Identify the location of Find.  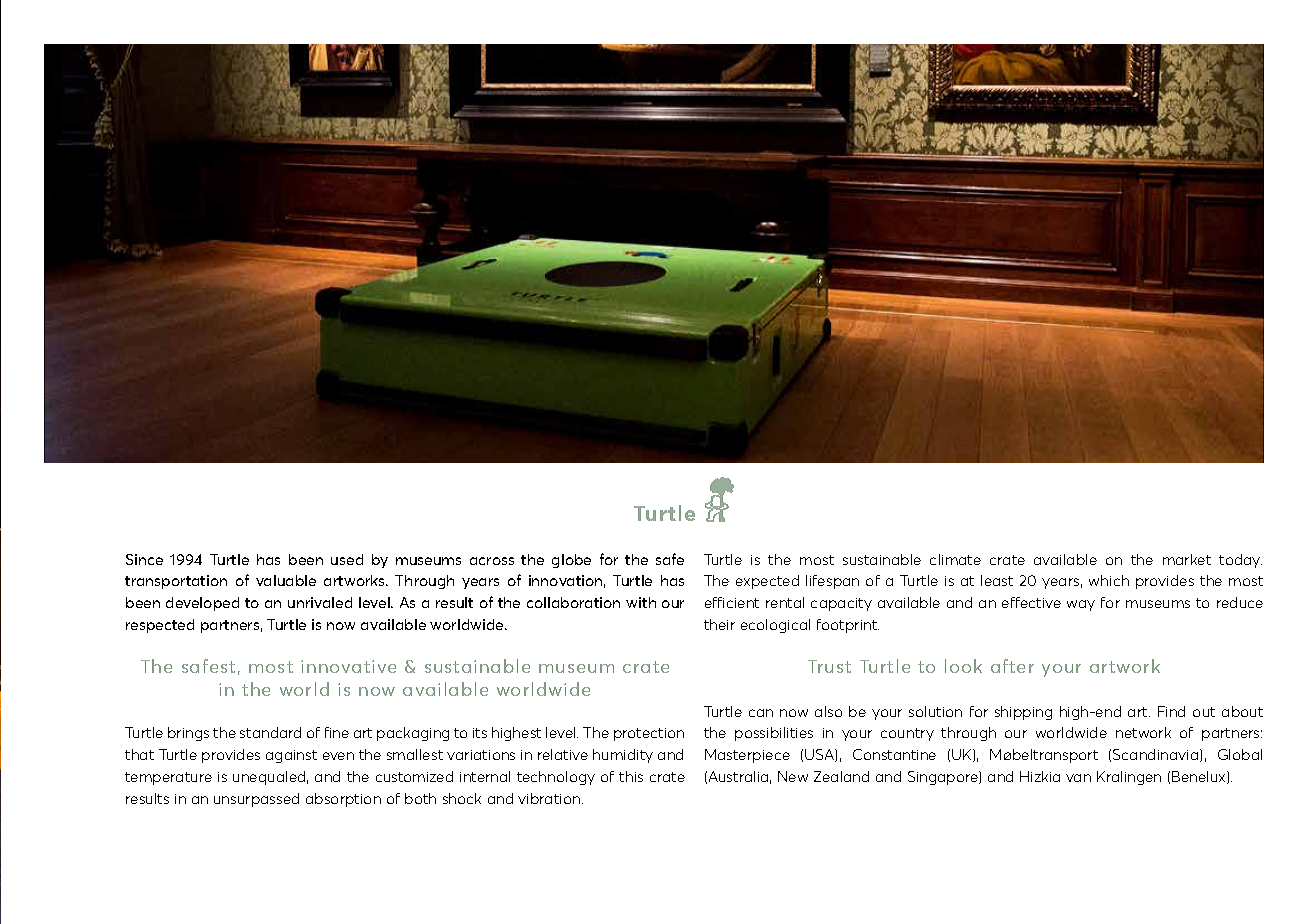
(1171, 711).
